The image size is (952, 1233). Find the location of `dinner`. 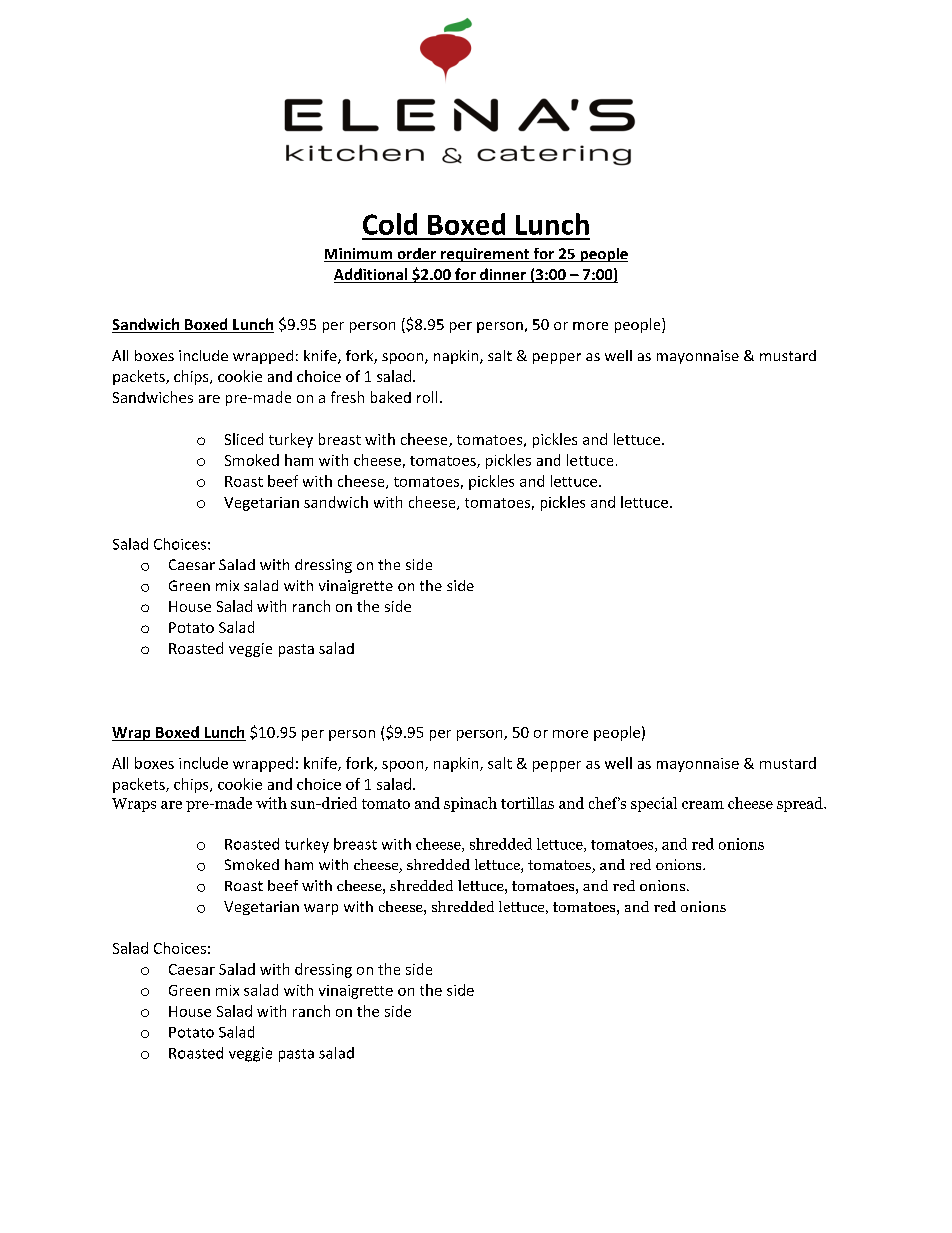

dinner is located at coordinates (503, 275).
